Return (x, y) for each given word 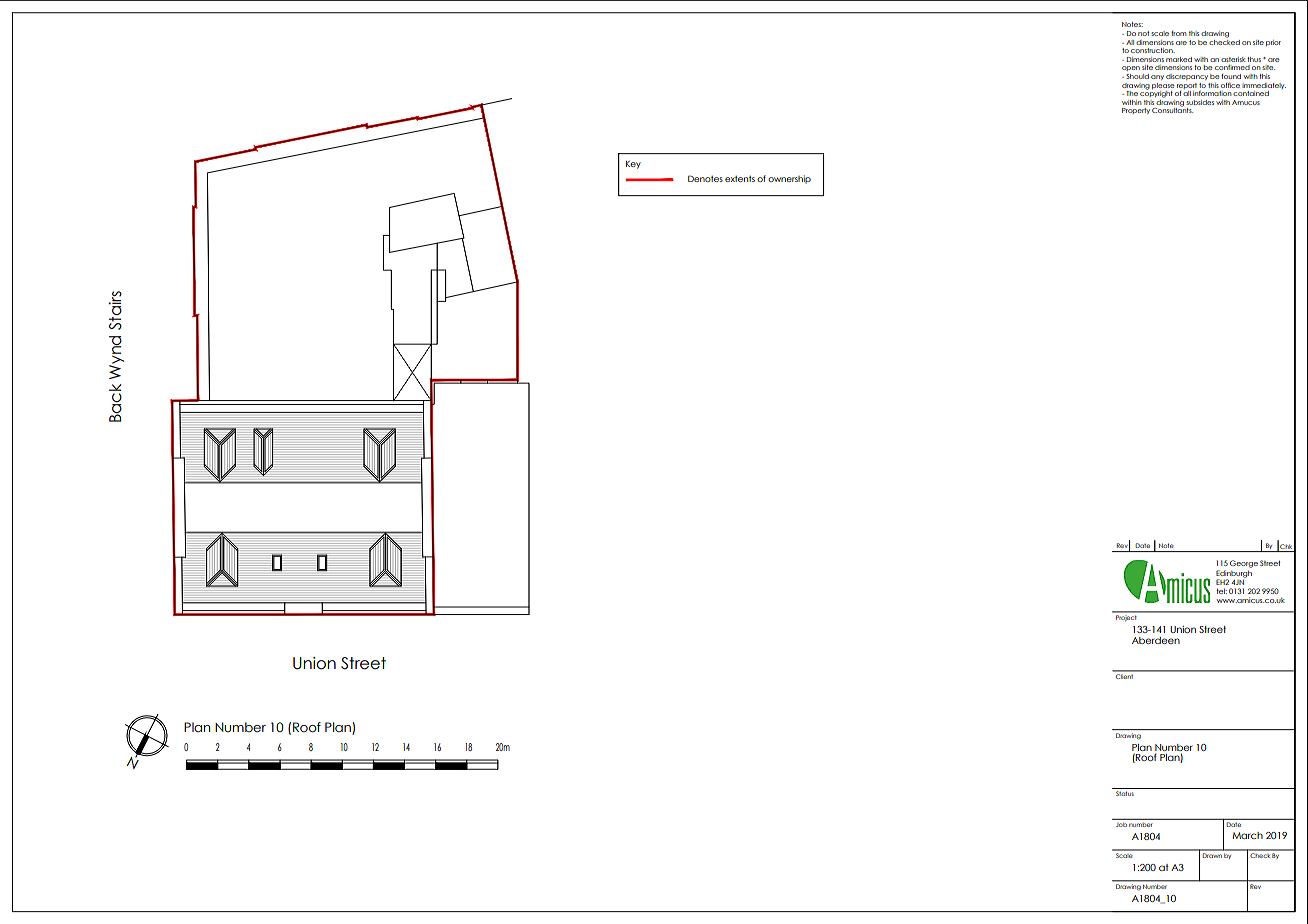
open (1131, 68)
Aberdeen (1156, 640)
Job (1121, 825)
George (1244, 564)
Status (1125, 793)
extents (740, 179)
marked (1179, 59)
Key (633, 165)
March (1248, 835)
